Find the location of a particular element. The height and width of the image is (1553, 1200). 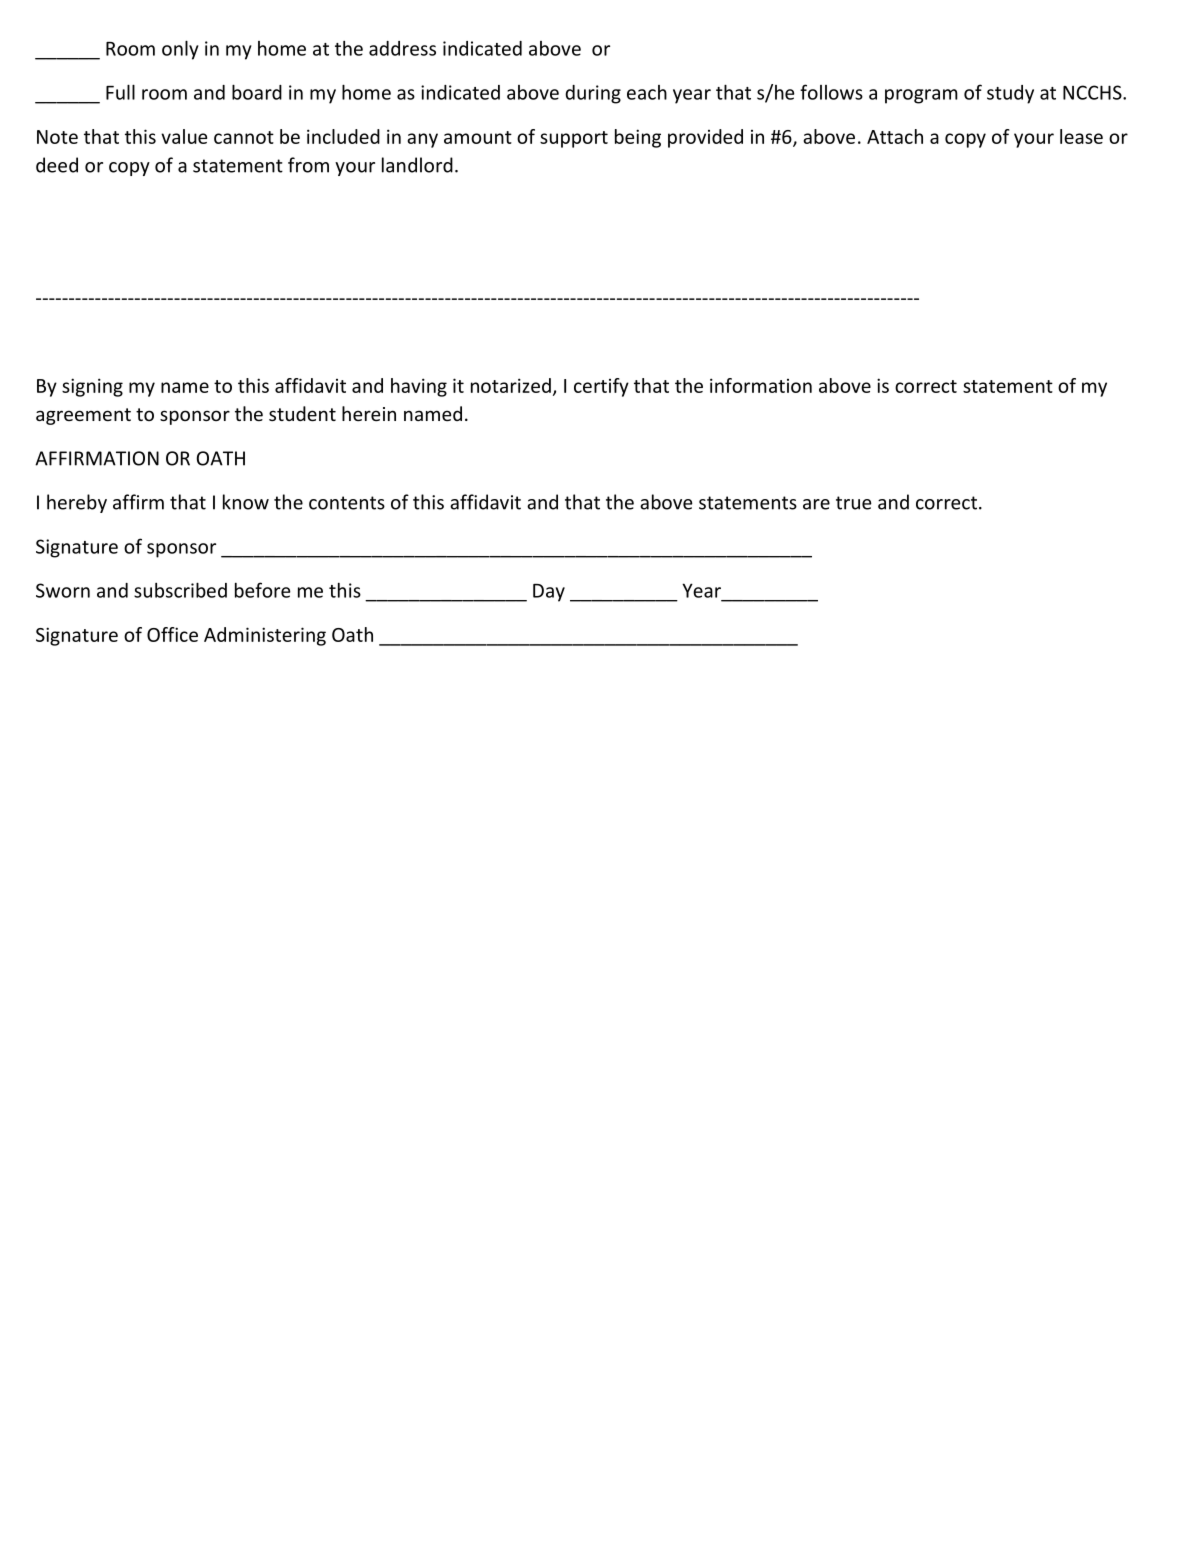

study is located at coordinates (1010, 94).
